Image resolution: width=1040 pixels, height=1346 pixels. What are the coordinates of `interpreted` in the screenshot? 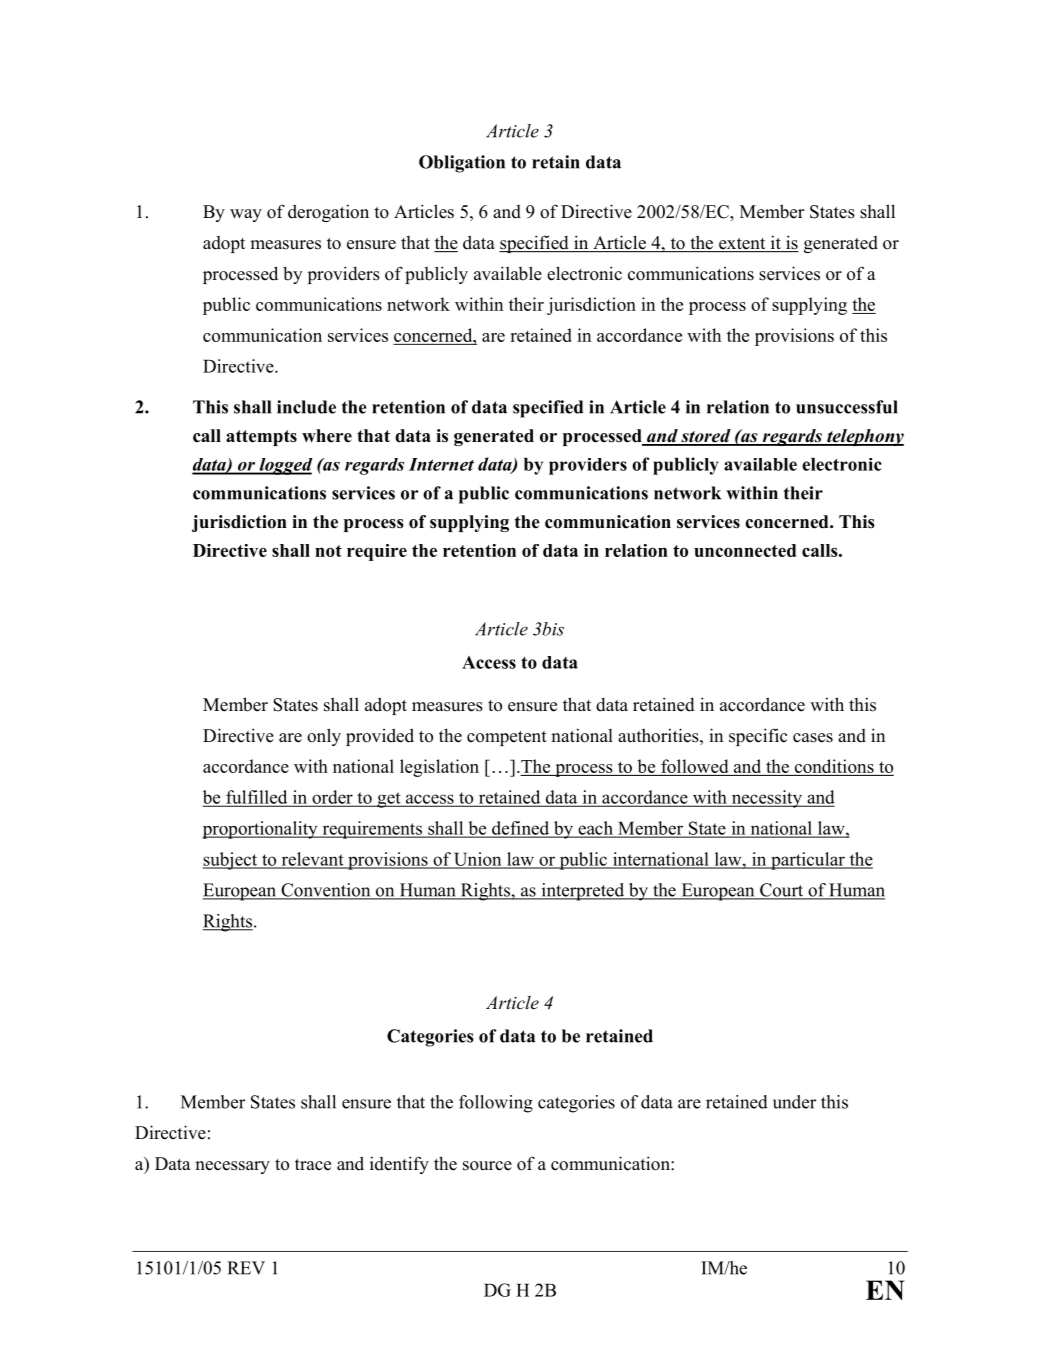 It's located at (583, 892).
